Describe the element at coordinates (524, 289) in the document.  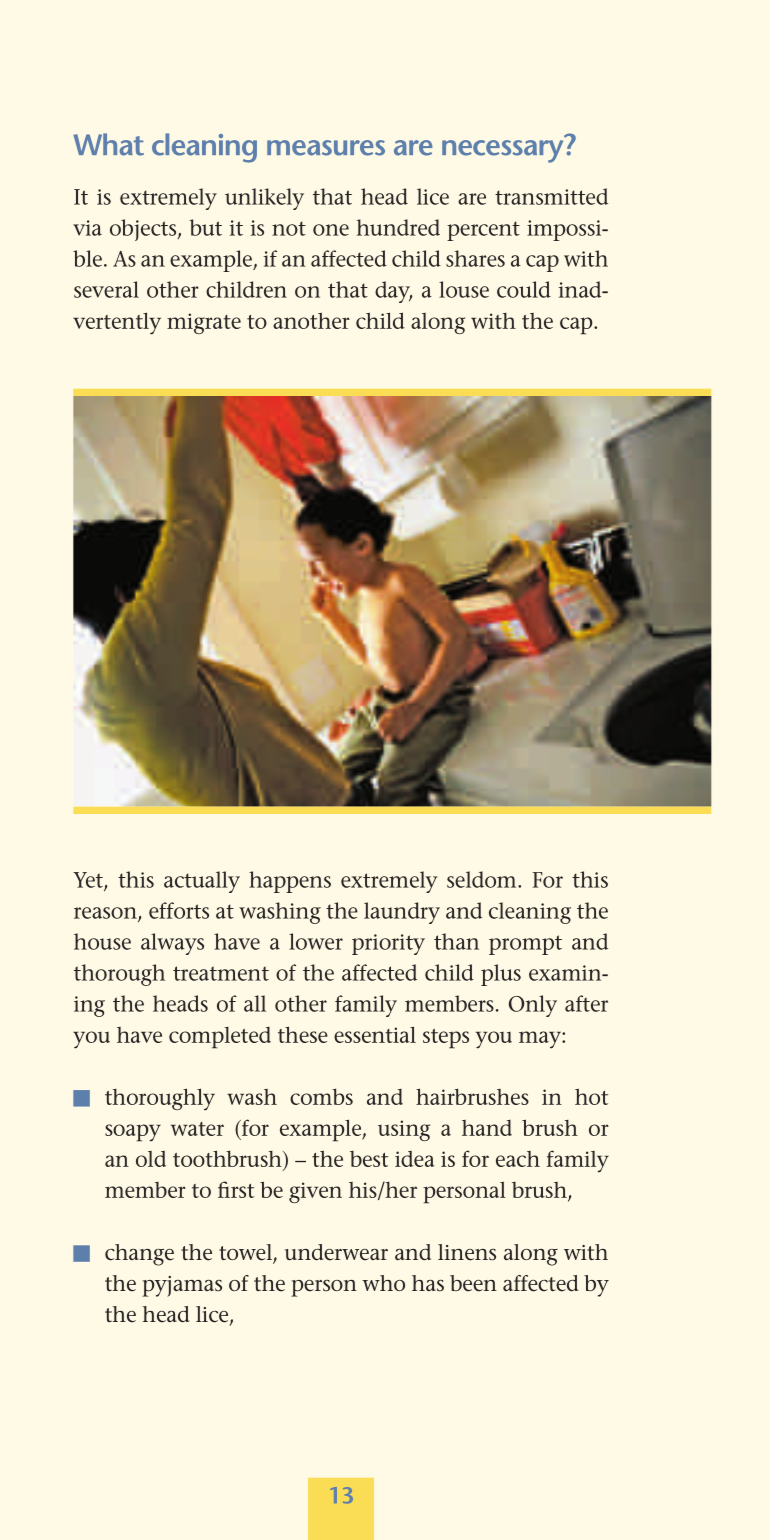
I see `could` at that location.
